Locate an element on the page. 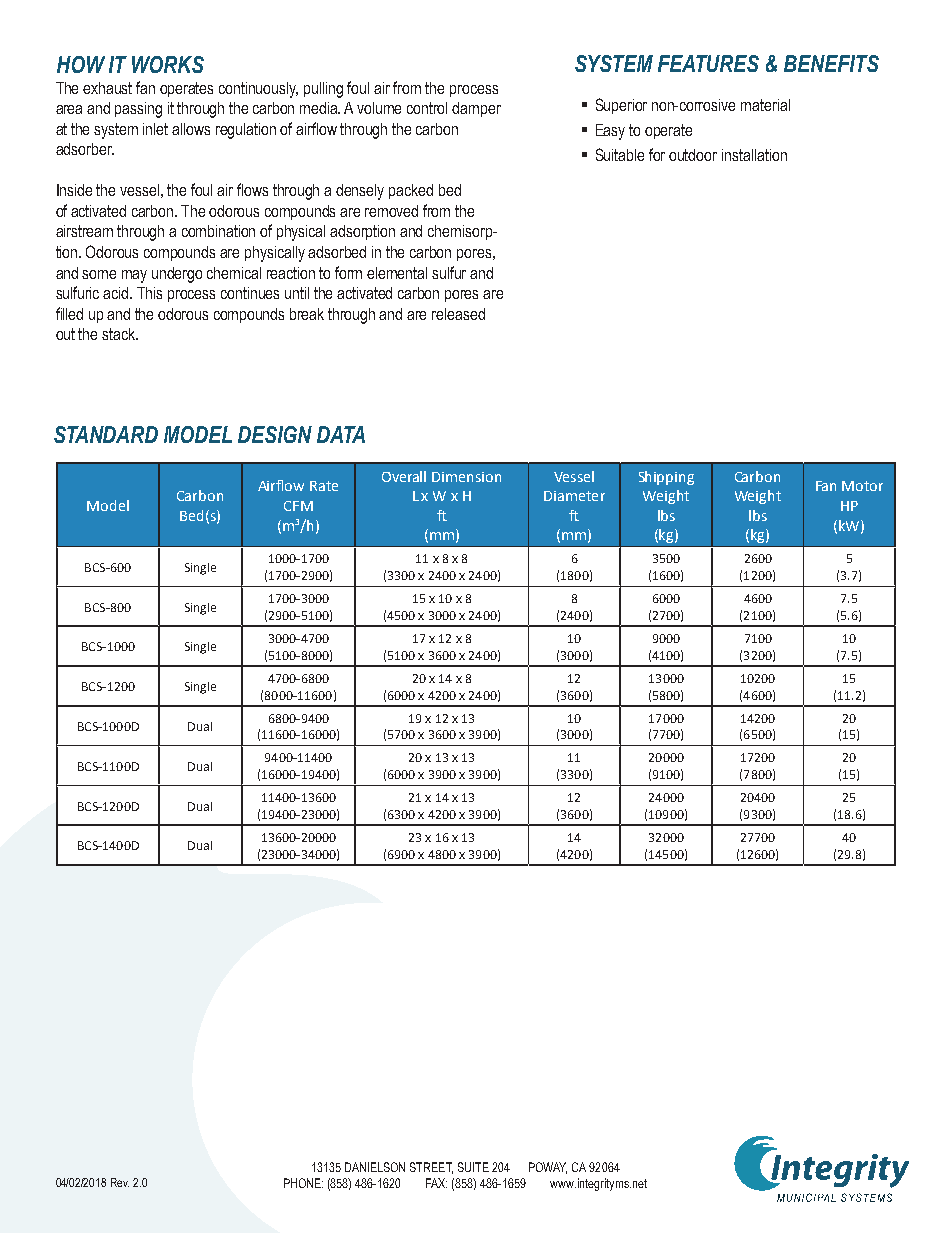 Image resolution: width=952 pixels, height=1233 pixels. material is located at coordinates (765, 105).
